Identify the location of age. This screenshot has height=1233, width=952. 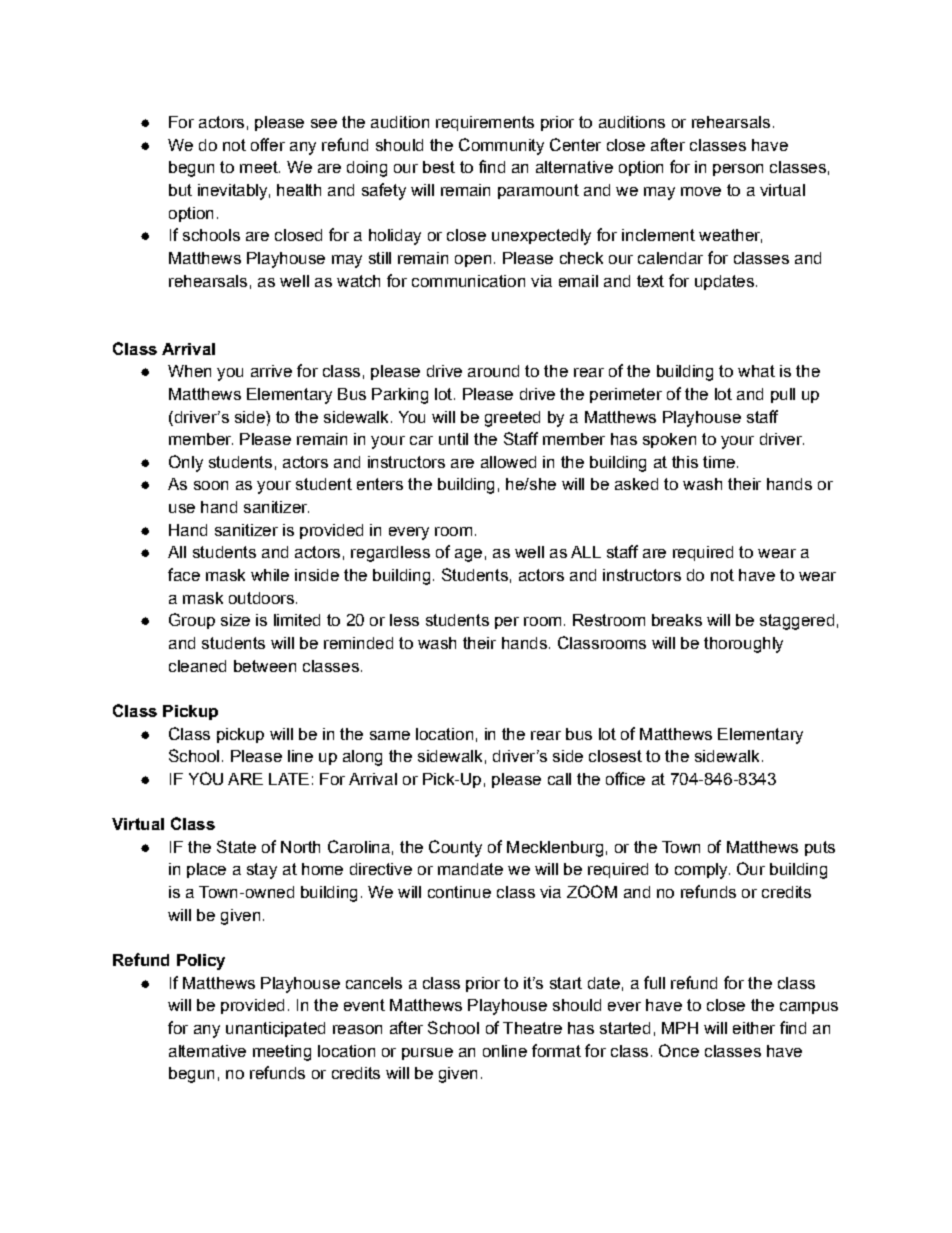
(468, 555).
